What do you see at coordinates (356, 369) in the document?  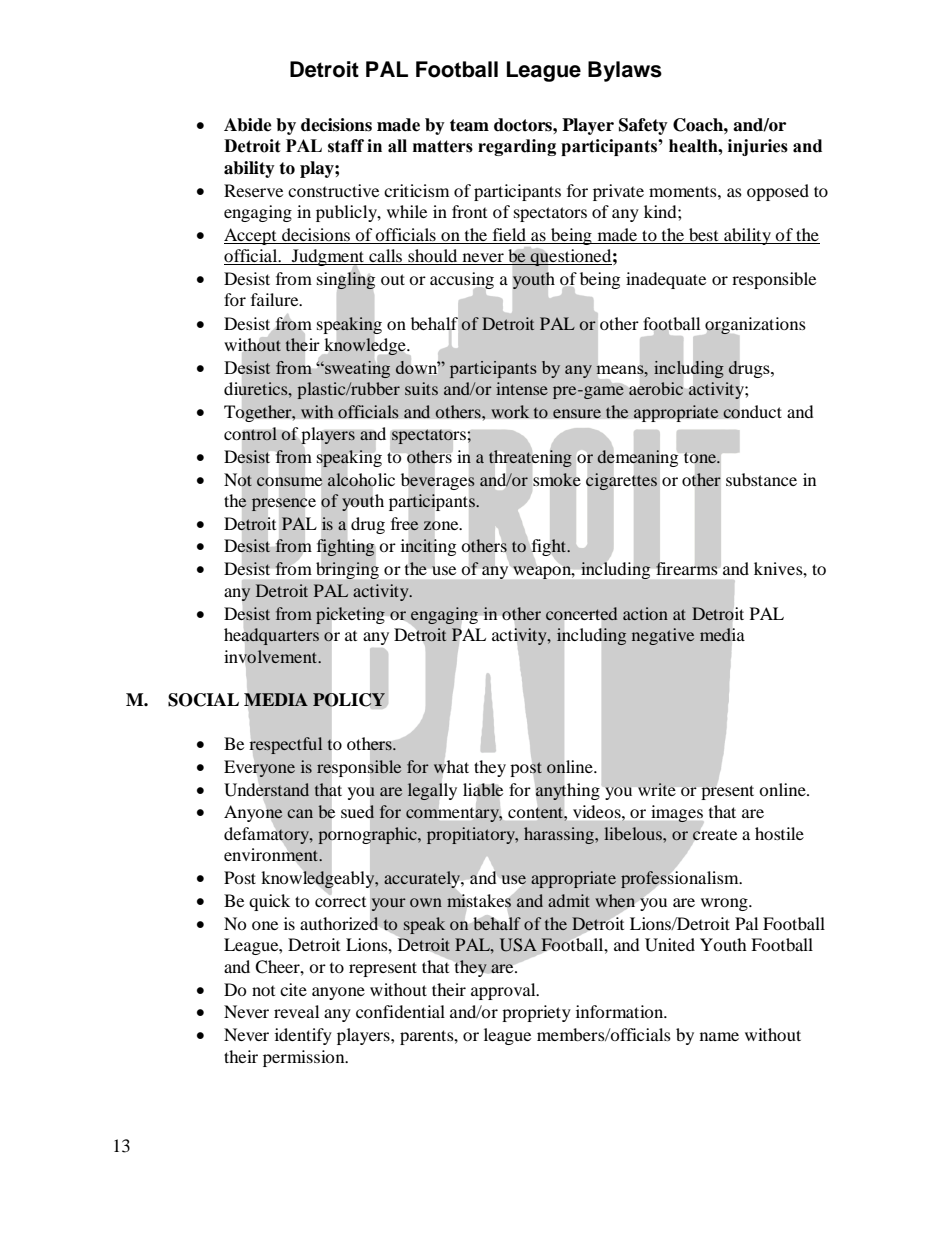 I see `sweating` at bounding box center [356, 369].
